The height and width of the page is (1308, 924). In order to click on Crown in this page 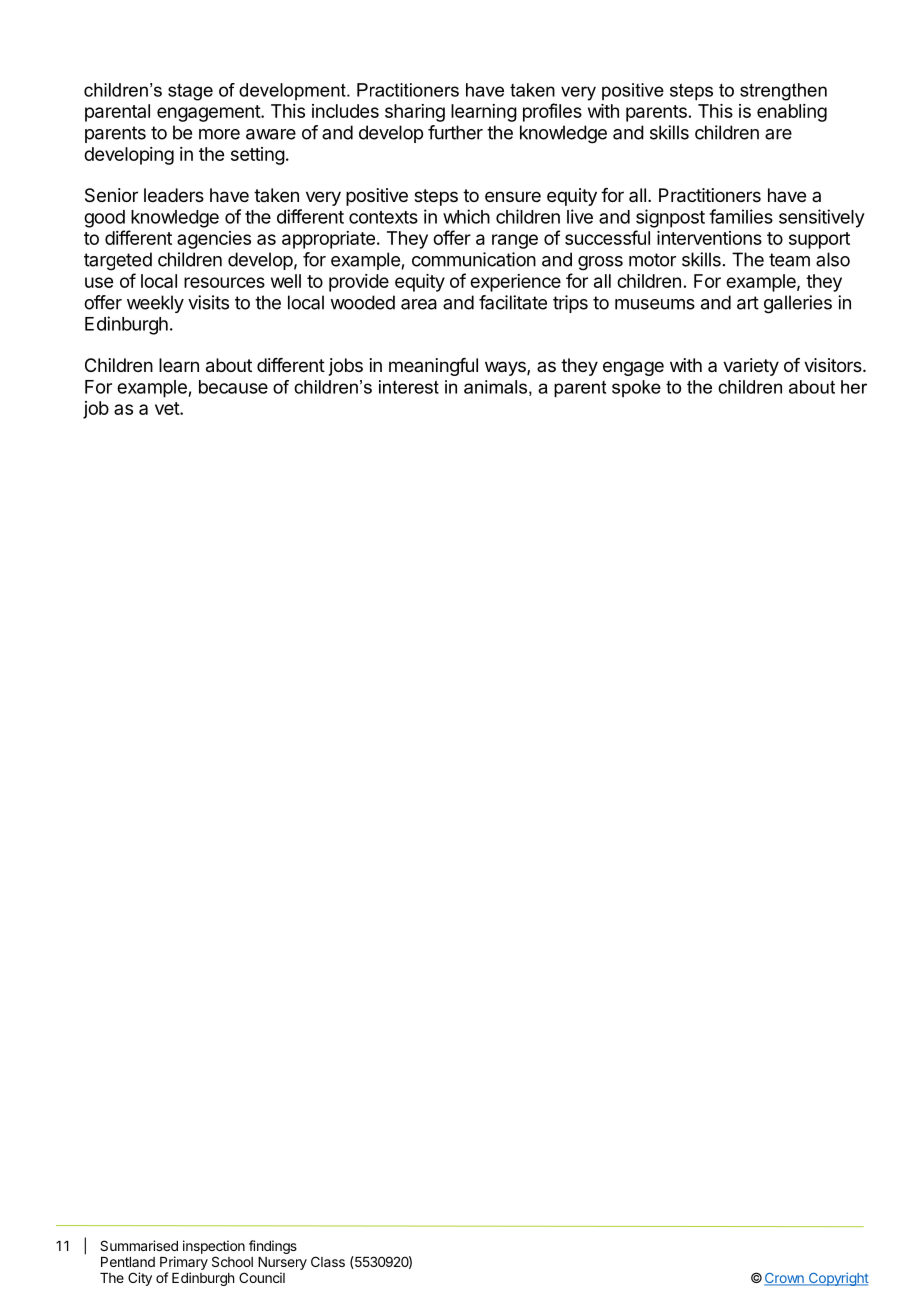, I will do `click(785, 1279)`.
